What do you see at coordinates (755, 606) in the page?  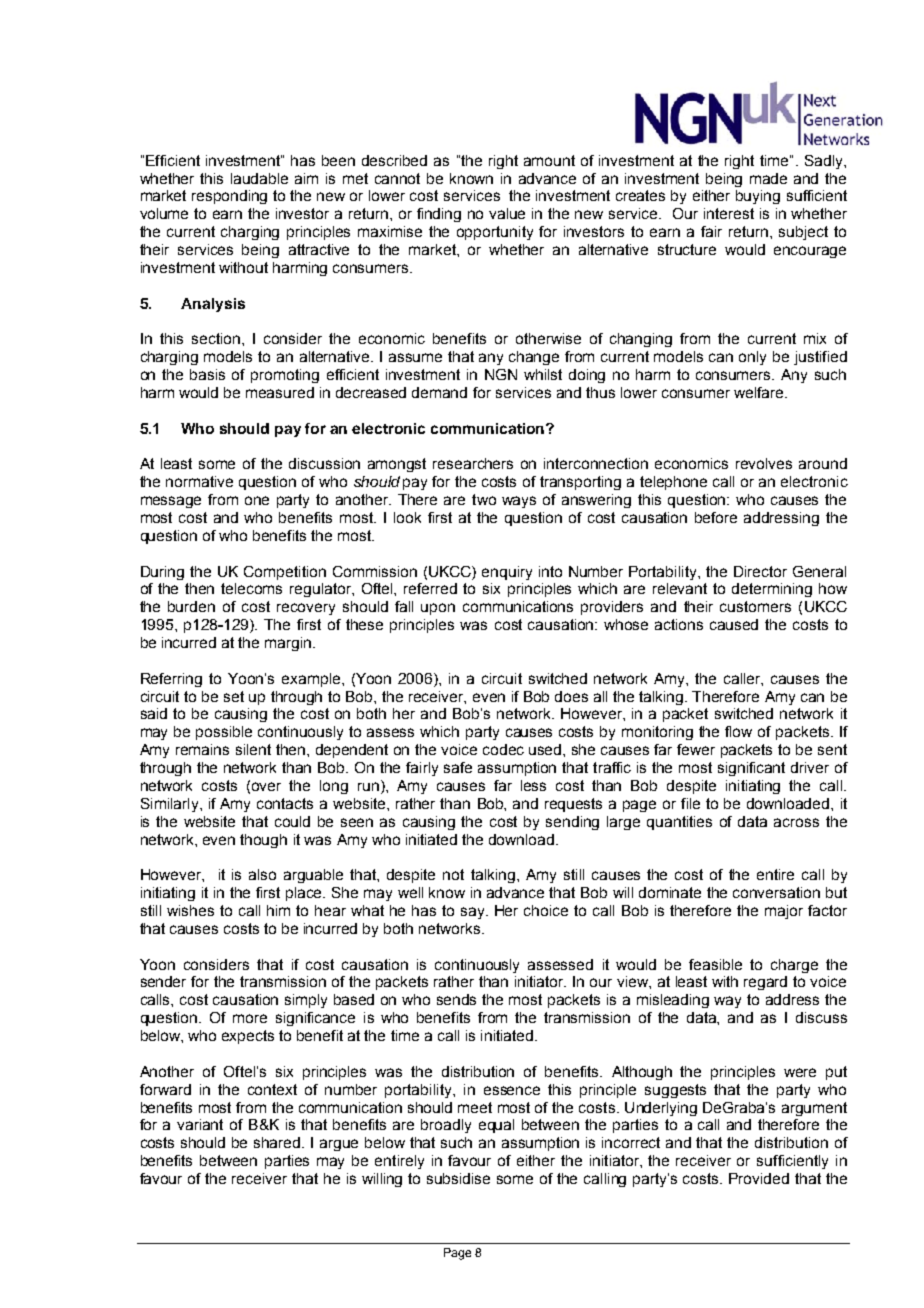 I see `customers` at bounding box center [755, 606].
